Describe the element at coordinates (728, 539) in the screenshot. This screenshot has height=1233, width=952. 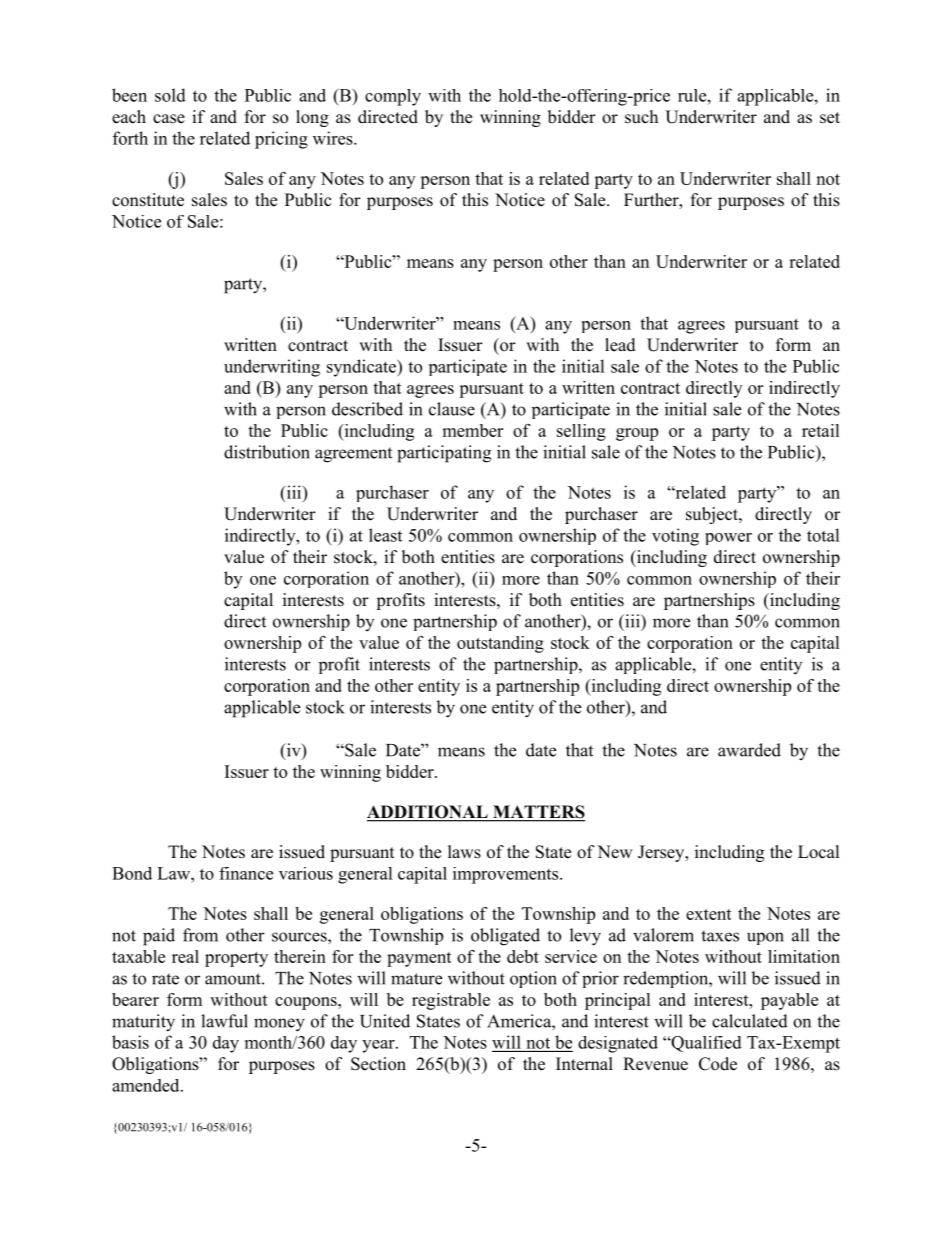
I see `power` at that location.
